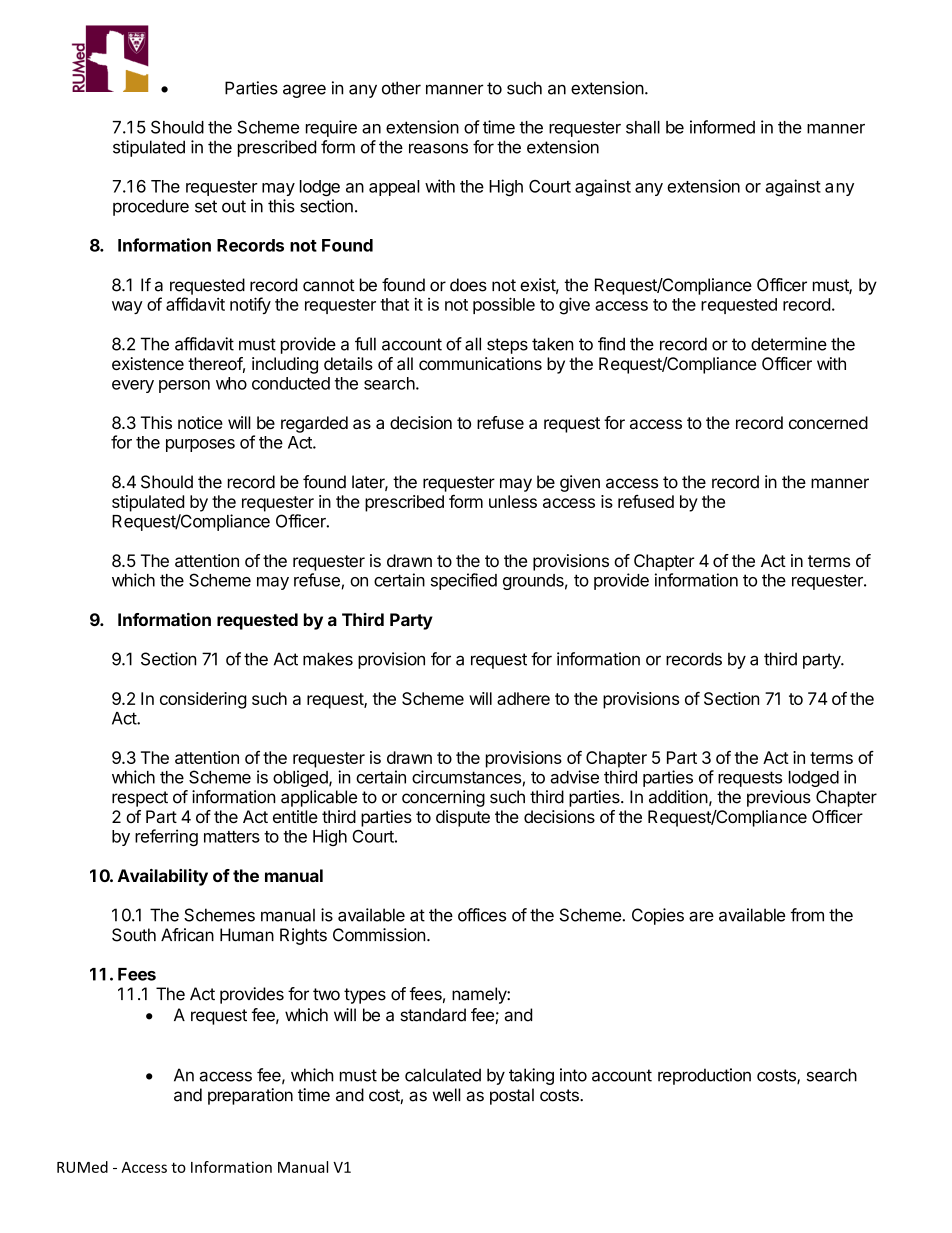 The width and height of the screenshot is (952, 1233). Describe the element at coordinates (304, 91) in the screenshot. I see `agree` at that location.
